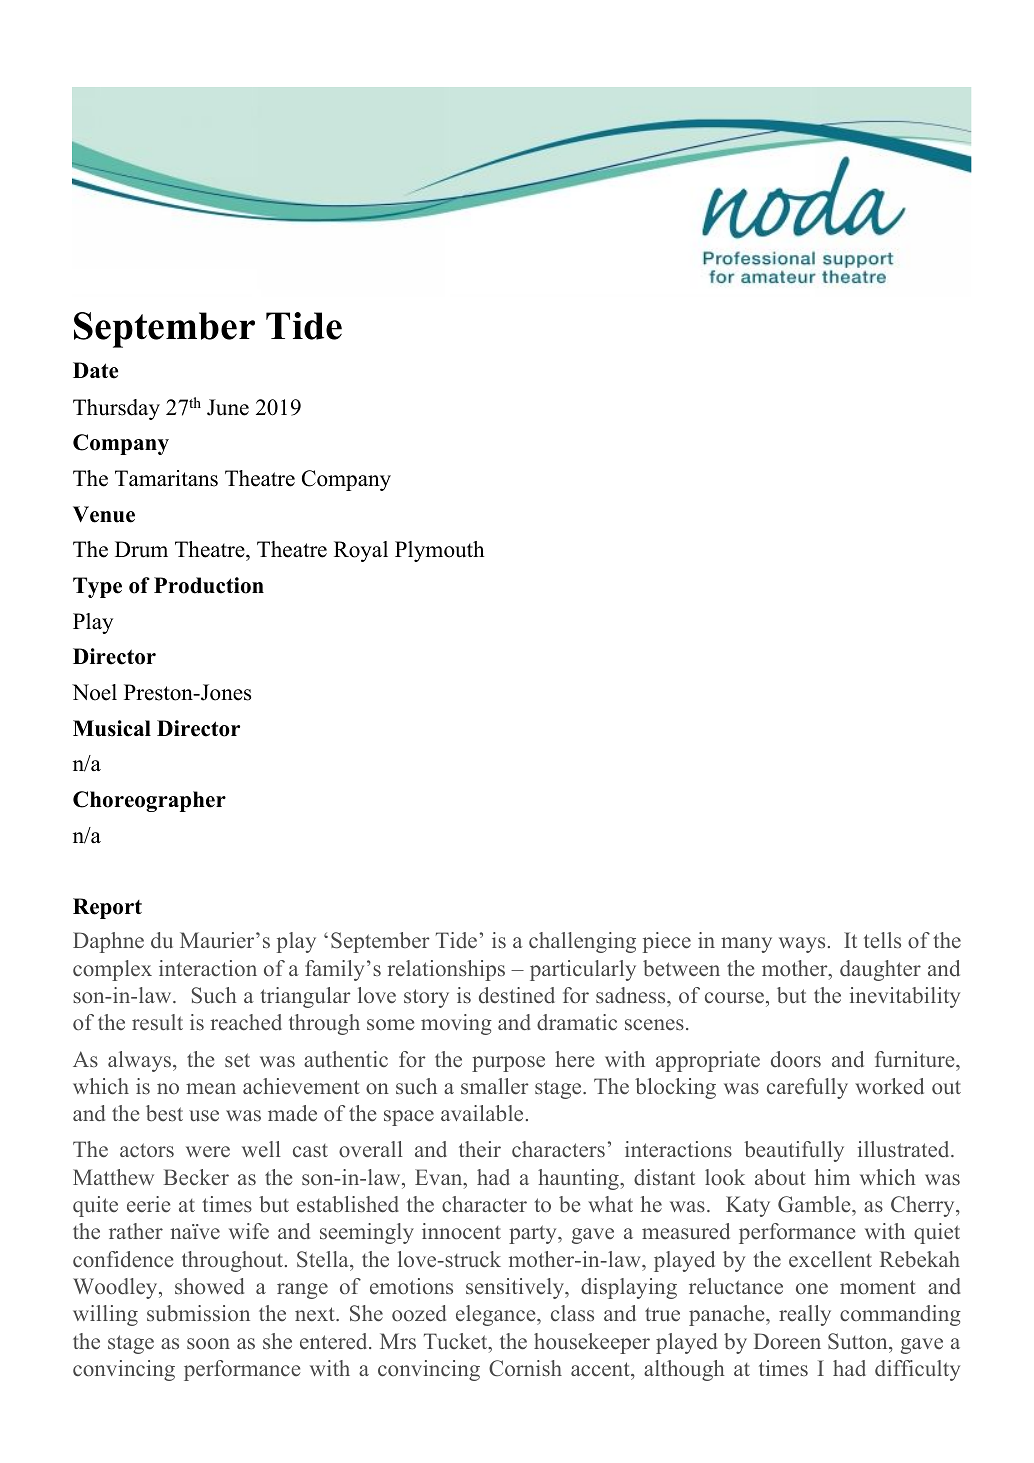 The width and height of the screenshot is (1034, 1463). What do you see at coordinates (439, 551) in the screenshot?
I see `Plymouth` at bounding box center [439, 551].
